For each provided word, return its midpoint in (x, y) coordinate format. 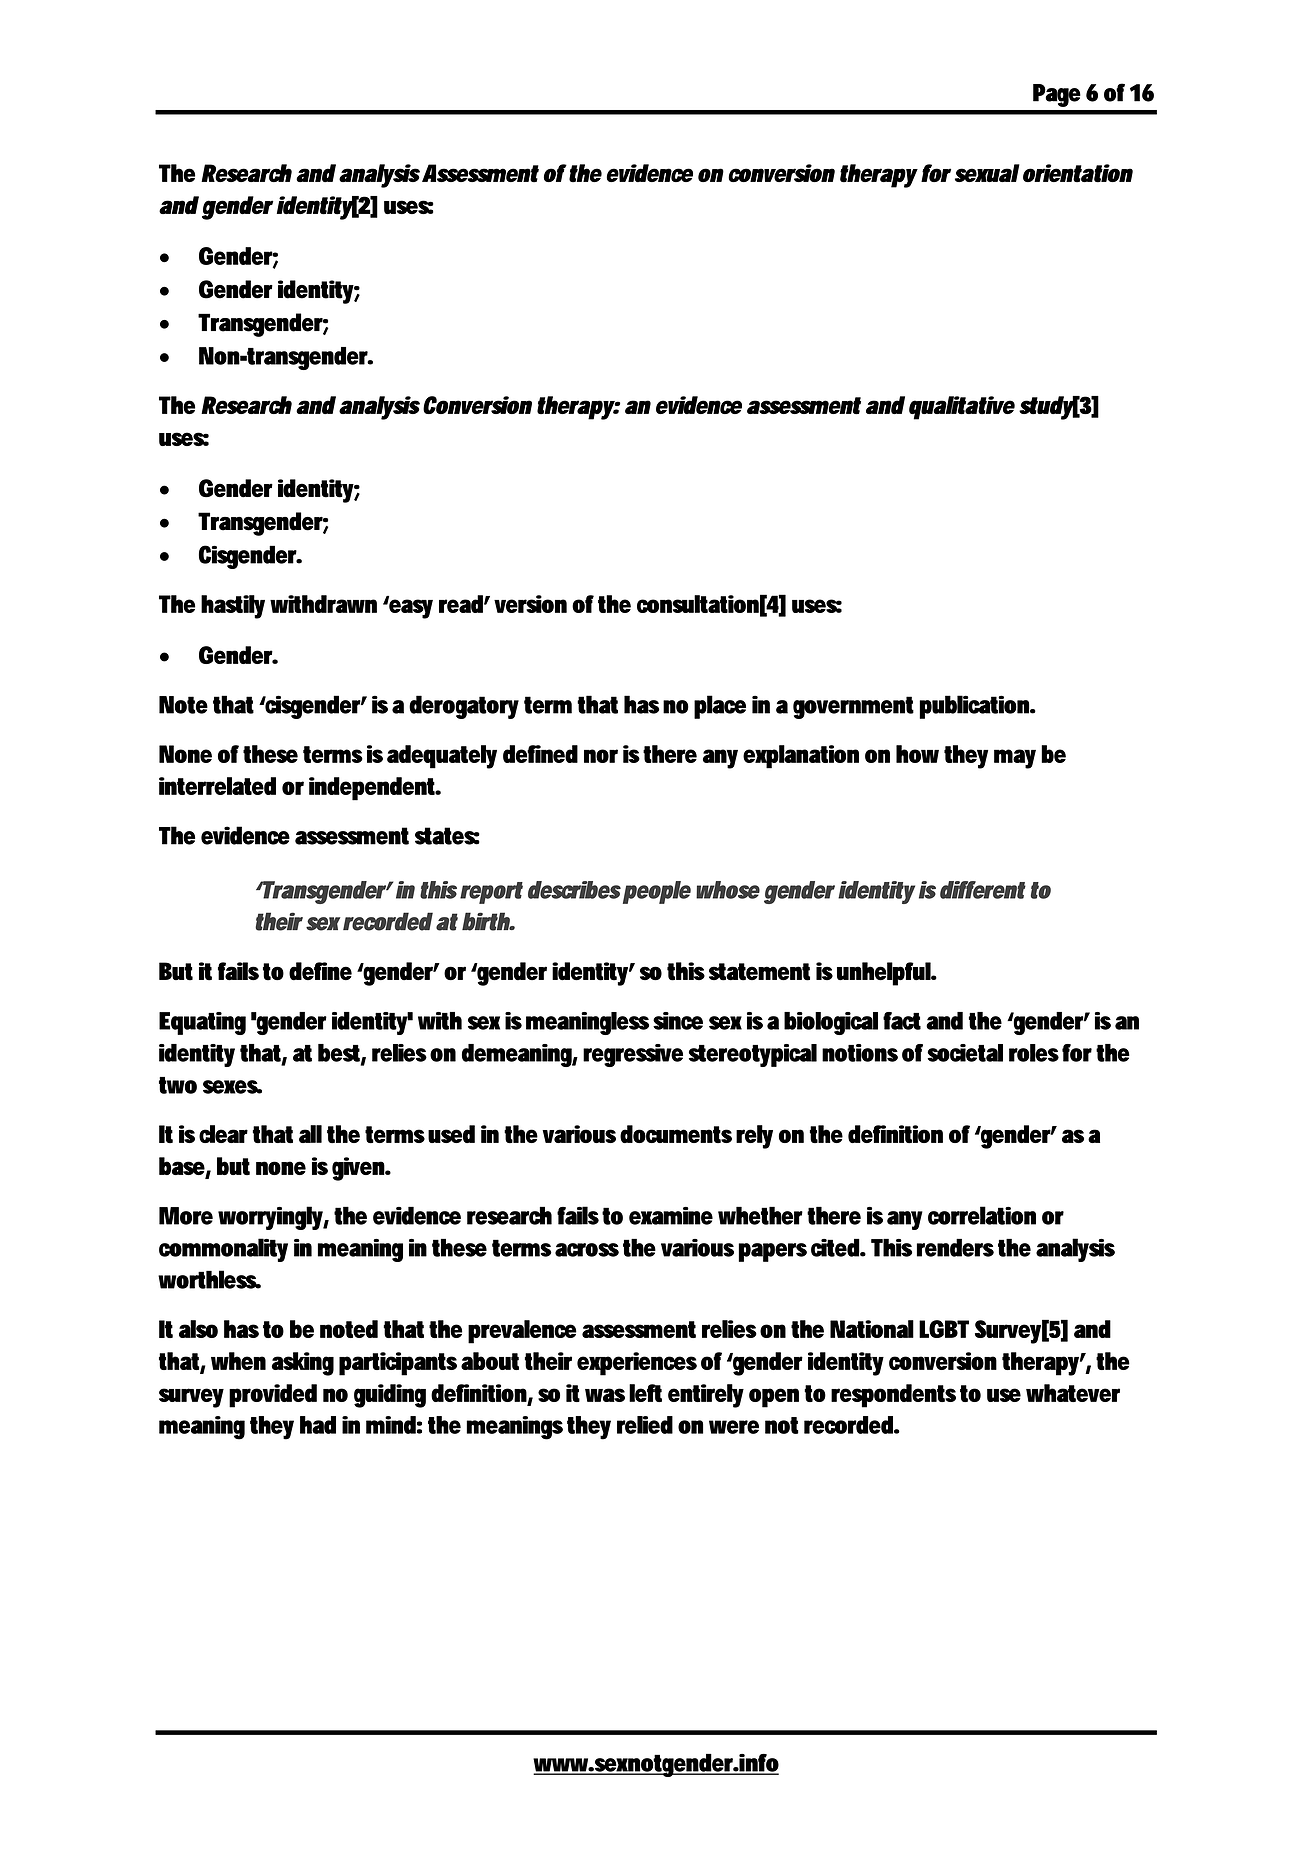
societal (965, 1053)
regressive (633, 1055)
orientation (1078, 173)
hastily (233, 607)
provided (273, 1396)
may (1015, 759)
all (310, 1134)
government (853, 707)
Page (1057, 95)
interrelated (217, 786)
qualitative (962, 408)
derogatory (464, 707)
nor (601, 756)
